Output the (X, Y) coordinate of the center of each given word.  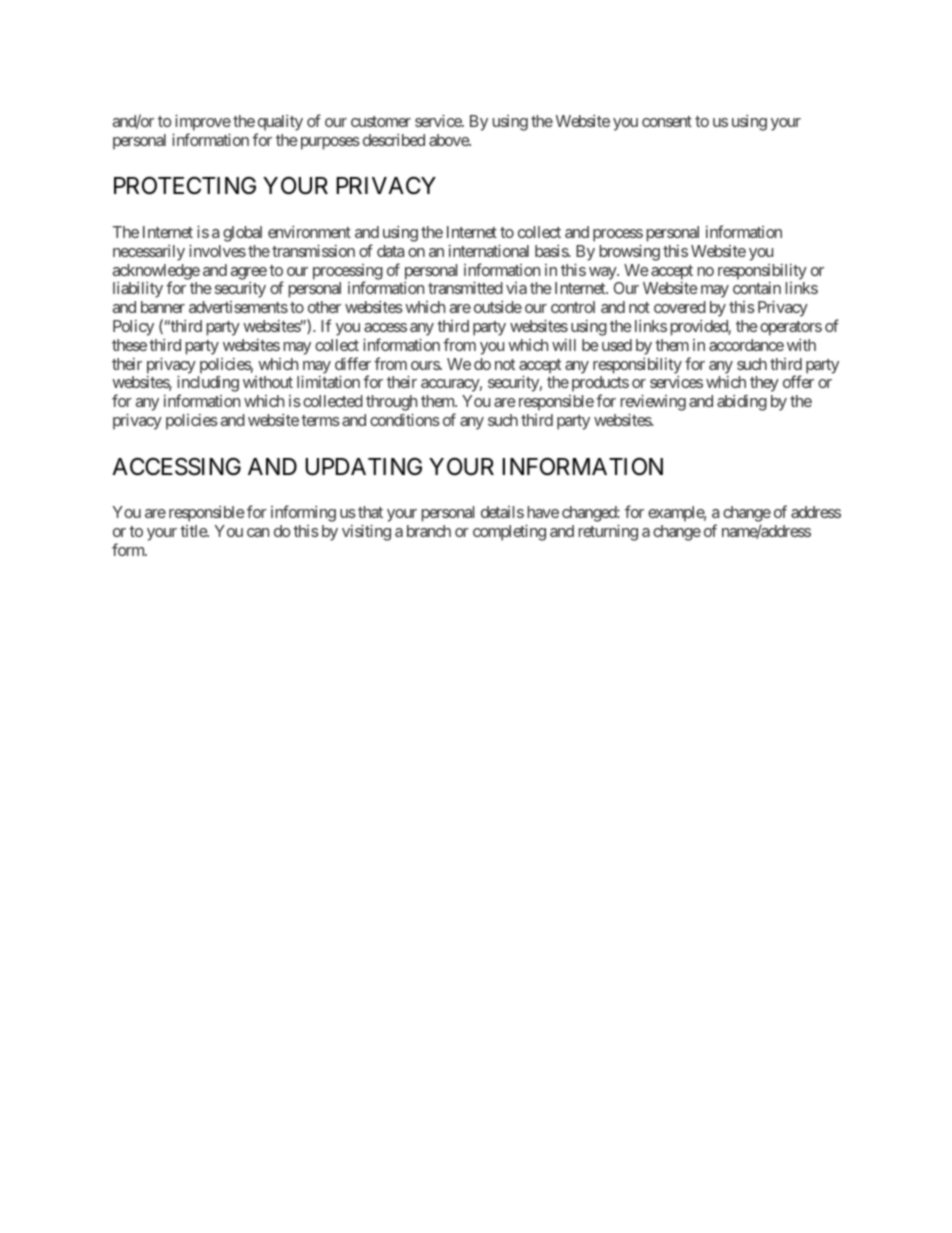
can (258, 532)
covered (680, 307)
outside (498, 307)
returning (608, 532)
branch (429, 531)
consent (667, 121)
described (394, 140)
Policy (133, 328)
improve (203, 122)
